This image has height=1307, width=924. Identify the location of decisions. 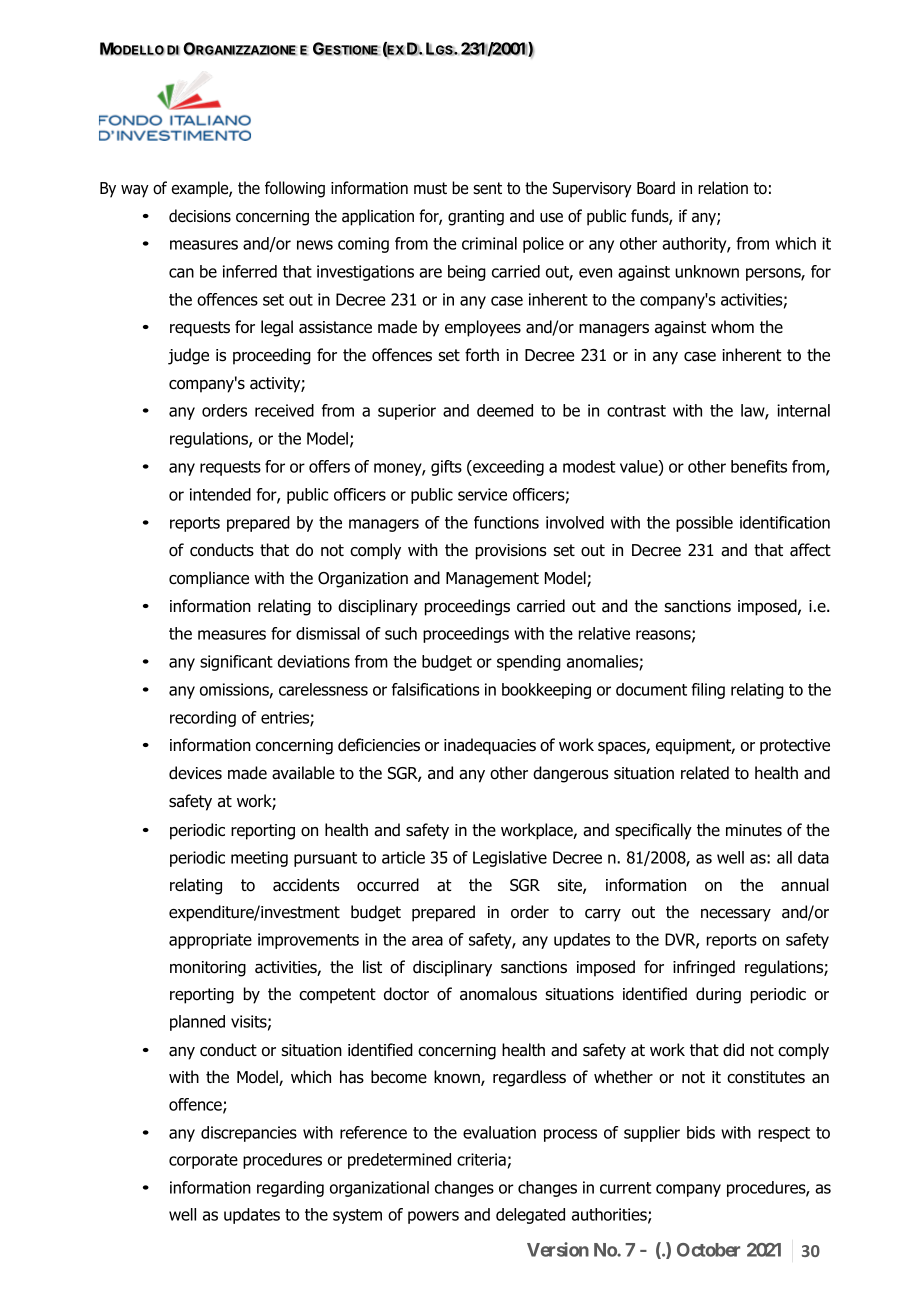
(200, 216).
